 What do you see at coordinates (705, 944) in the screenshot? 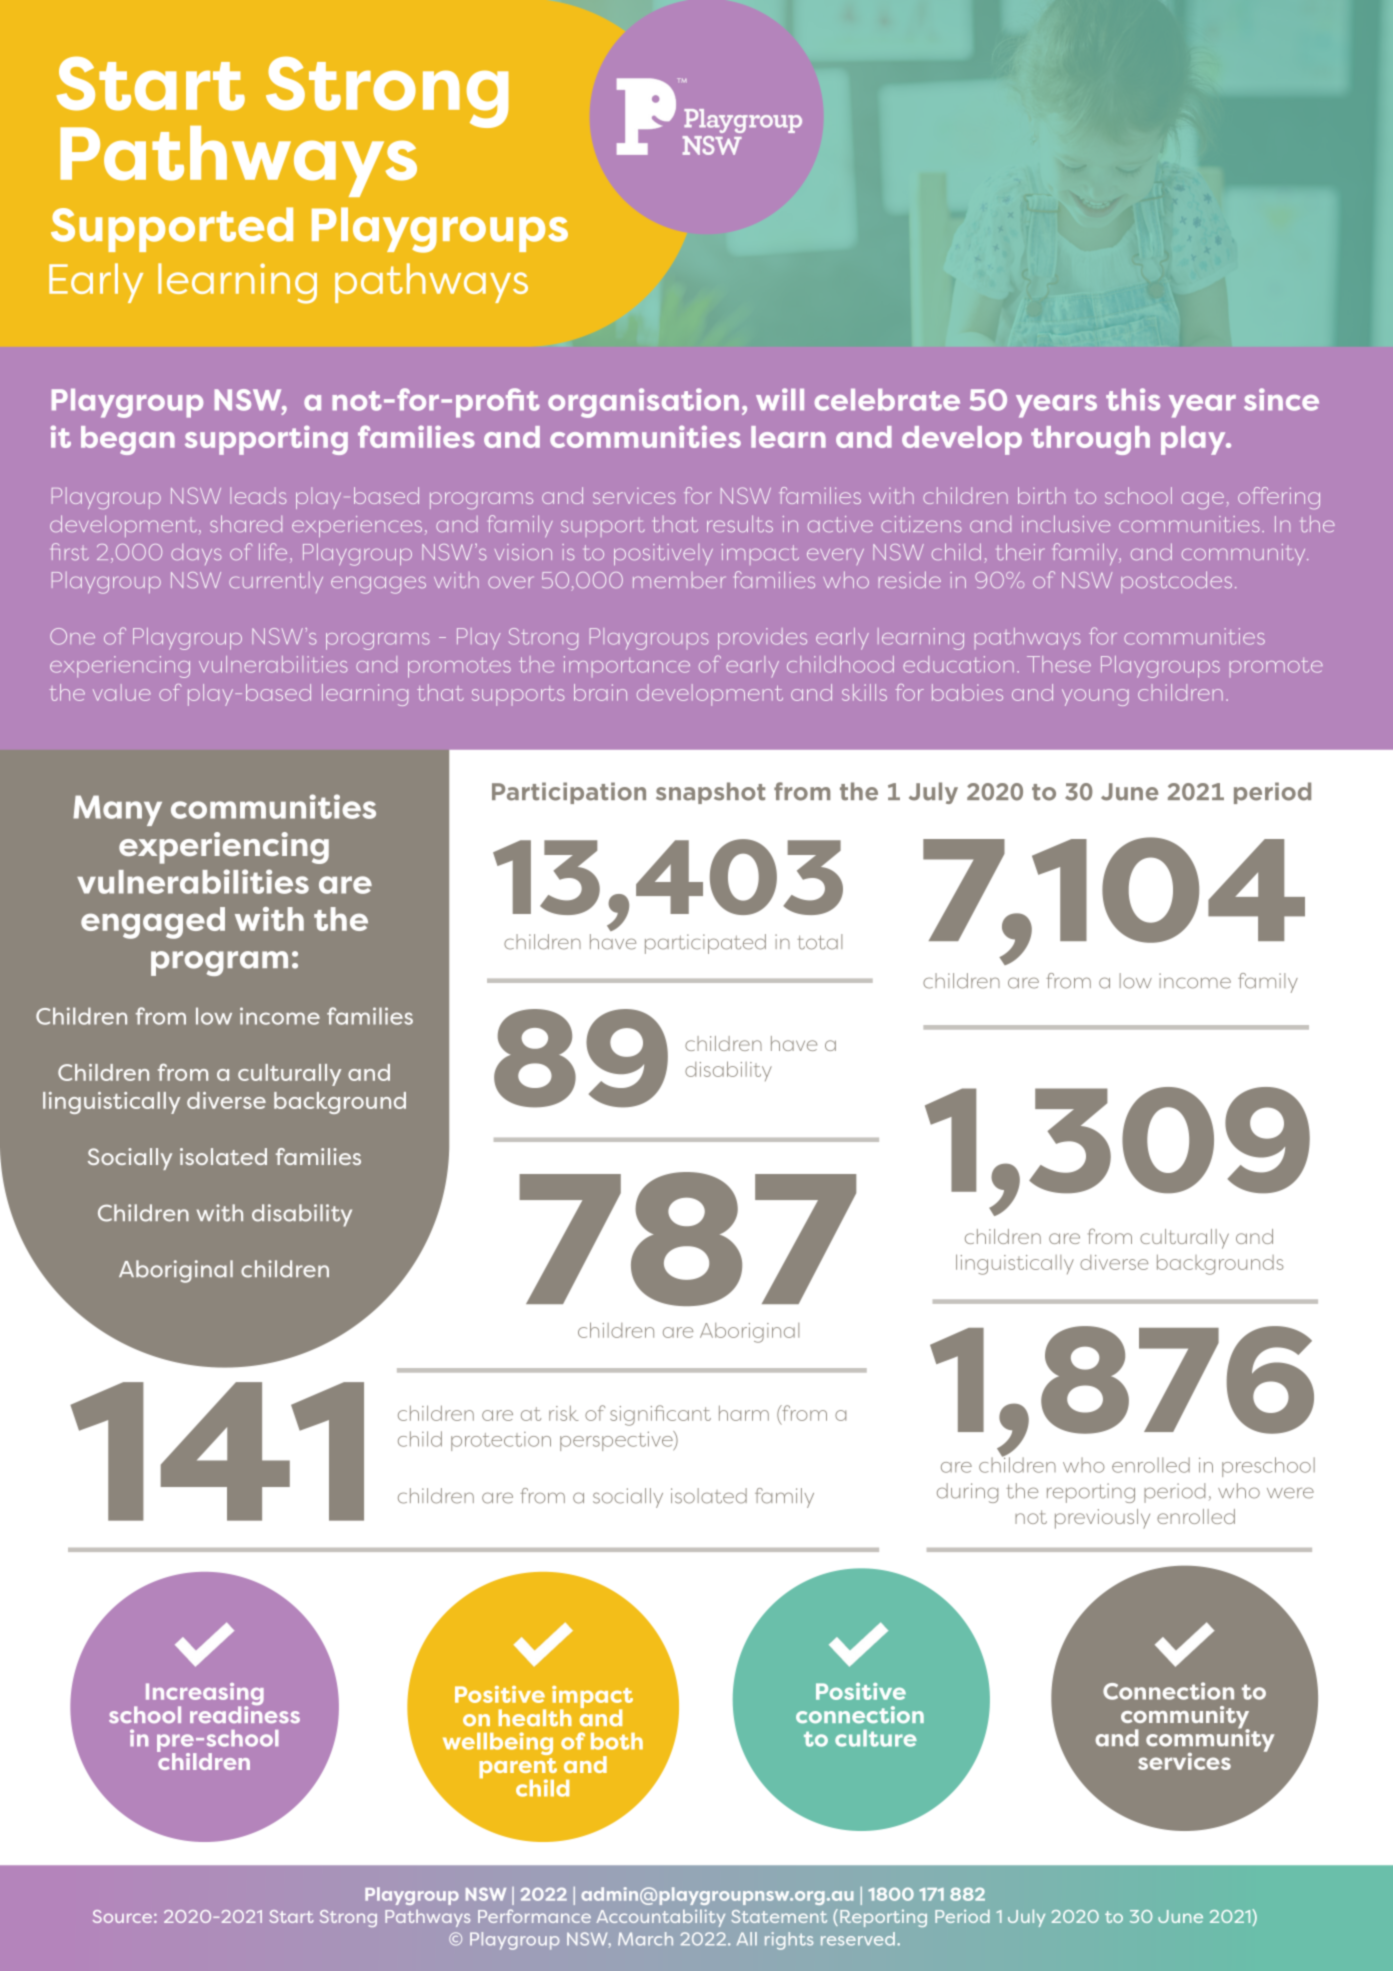
I see `participated` at bounding box center [705, 944].
